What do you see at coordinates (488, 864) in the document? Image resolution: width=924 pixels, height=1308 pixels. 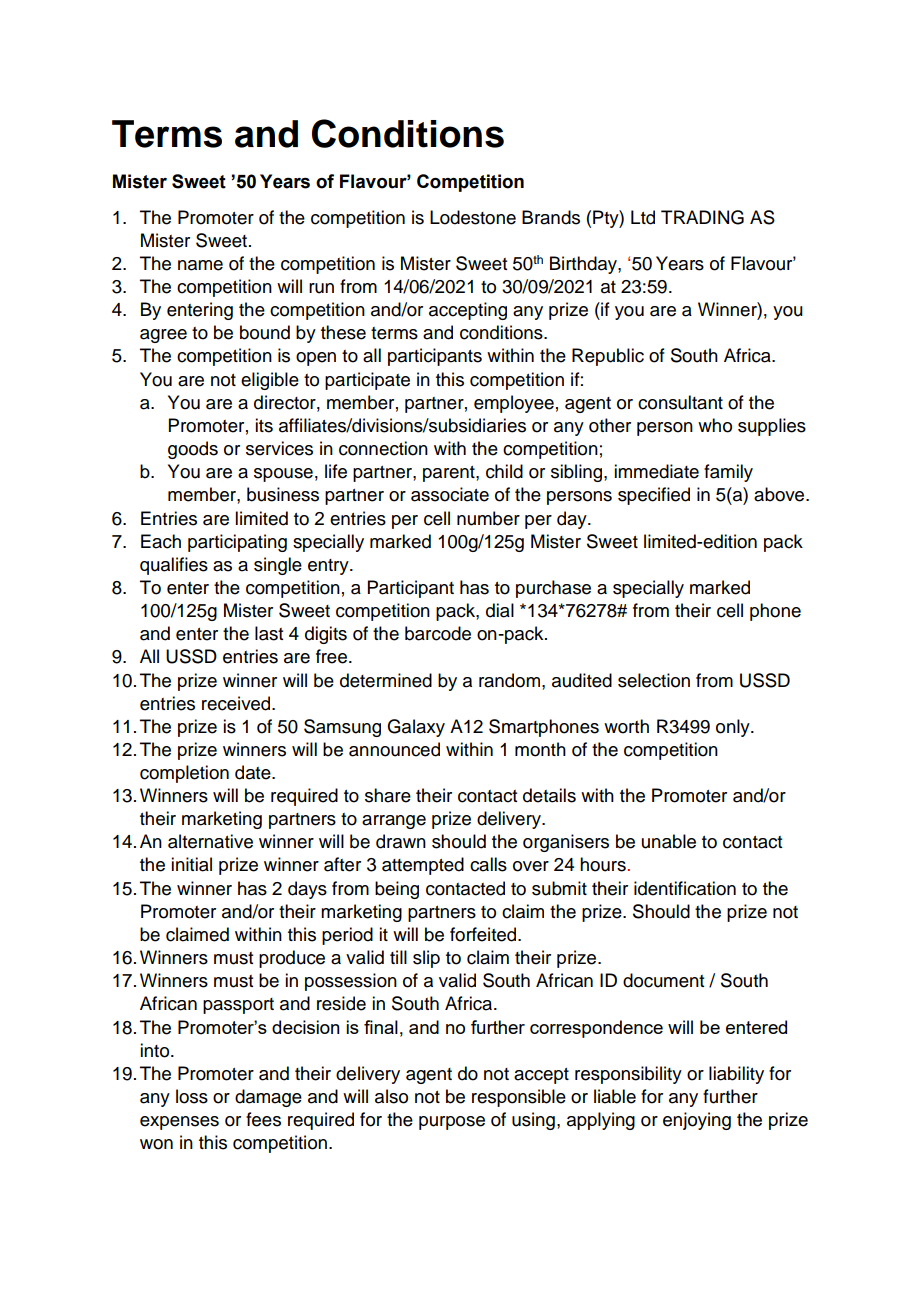 I see `calls` at bounding box center [488, 864].
